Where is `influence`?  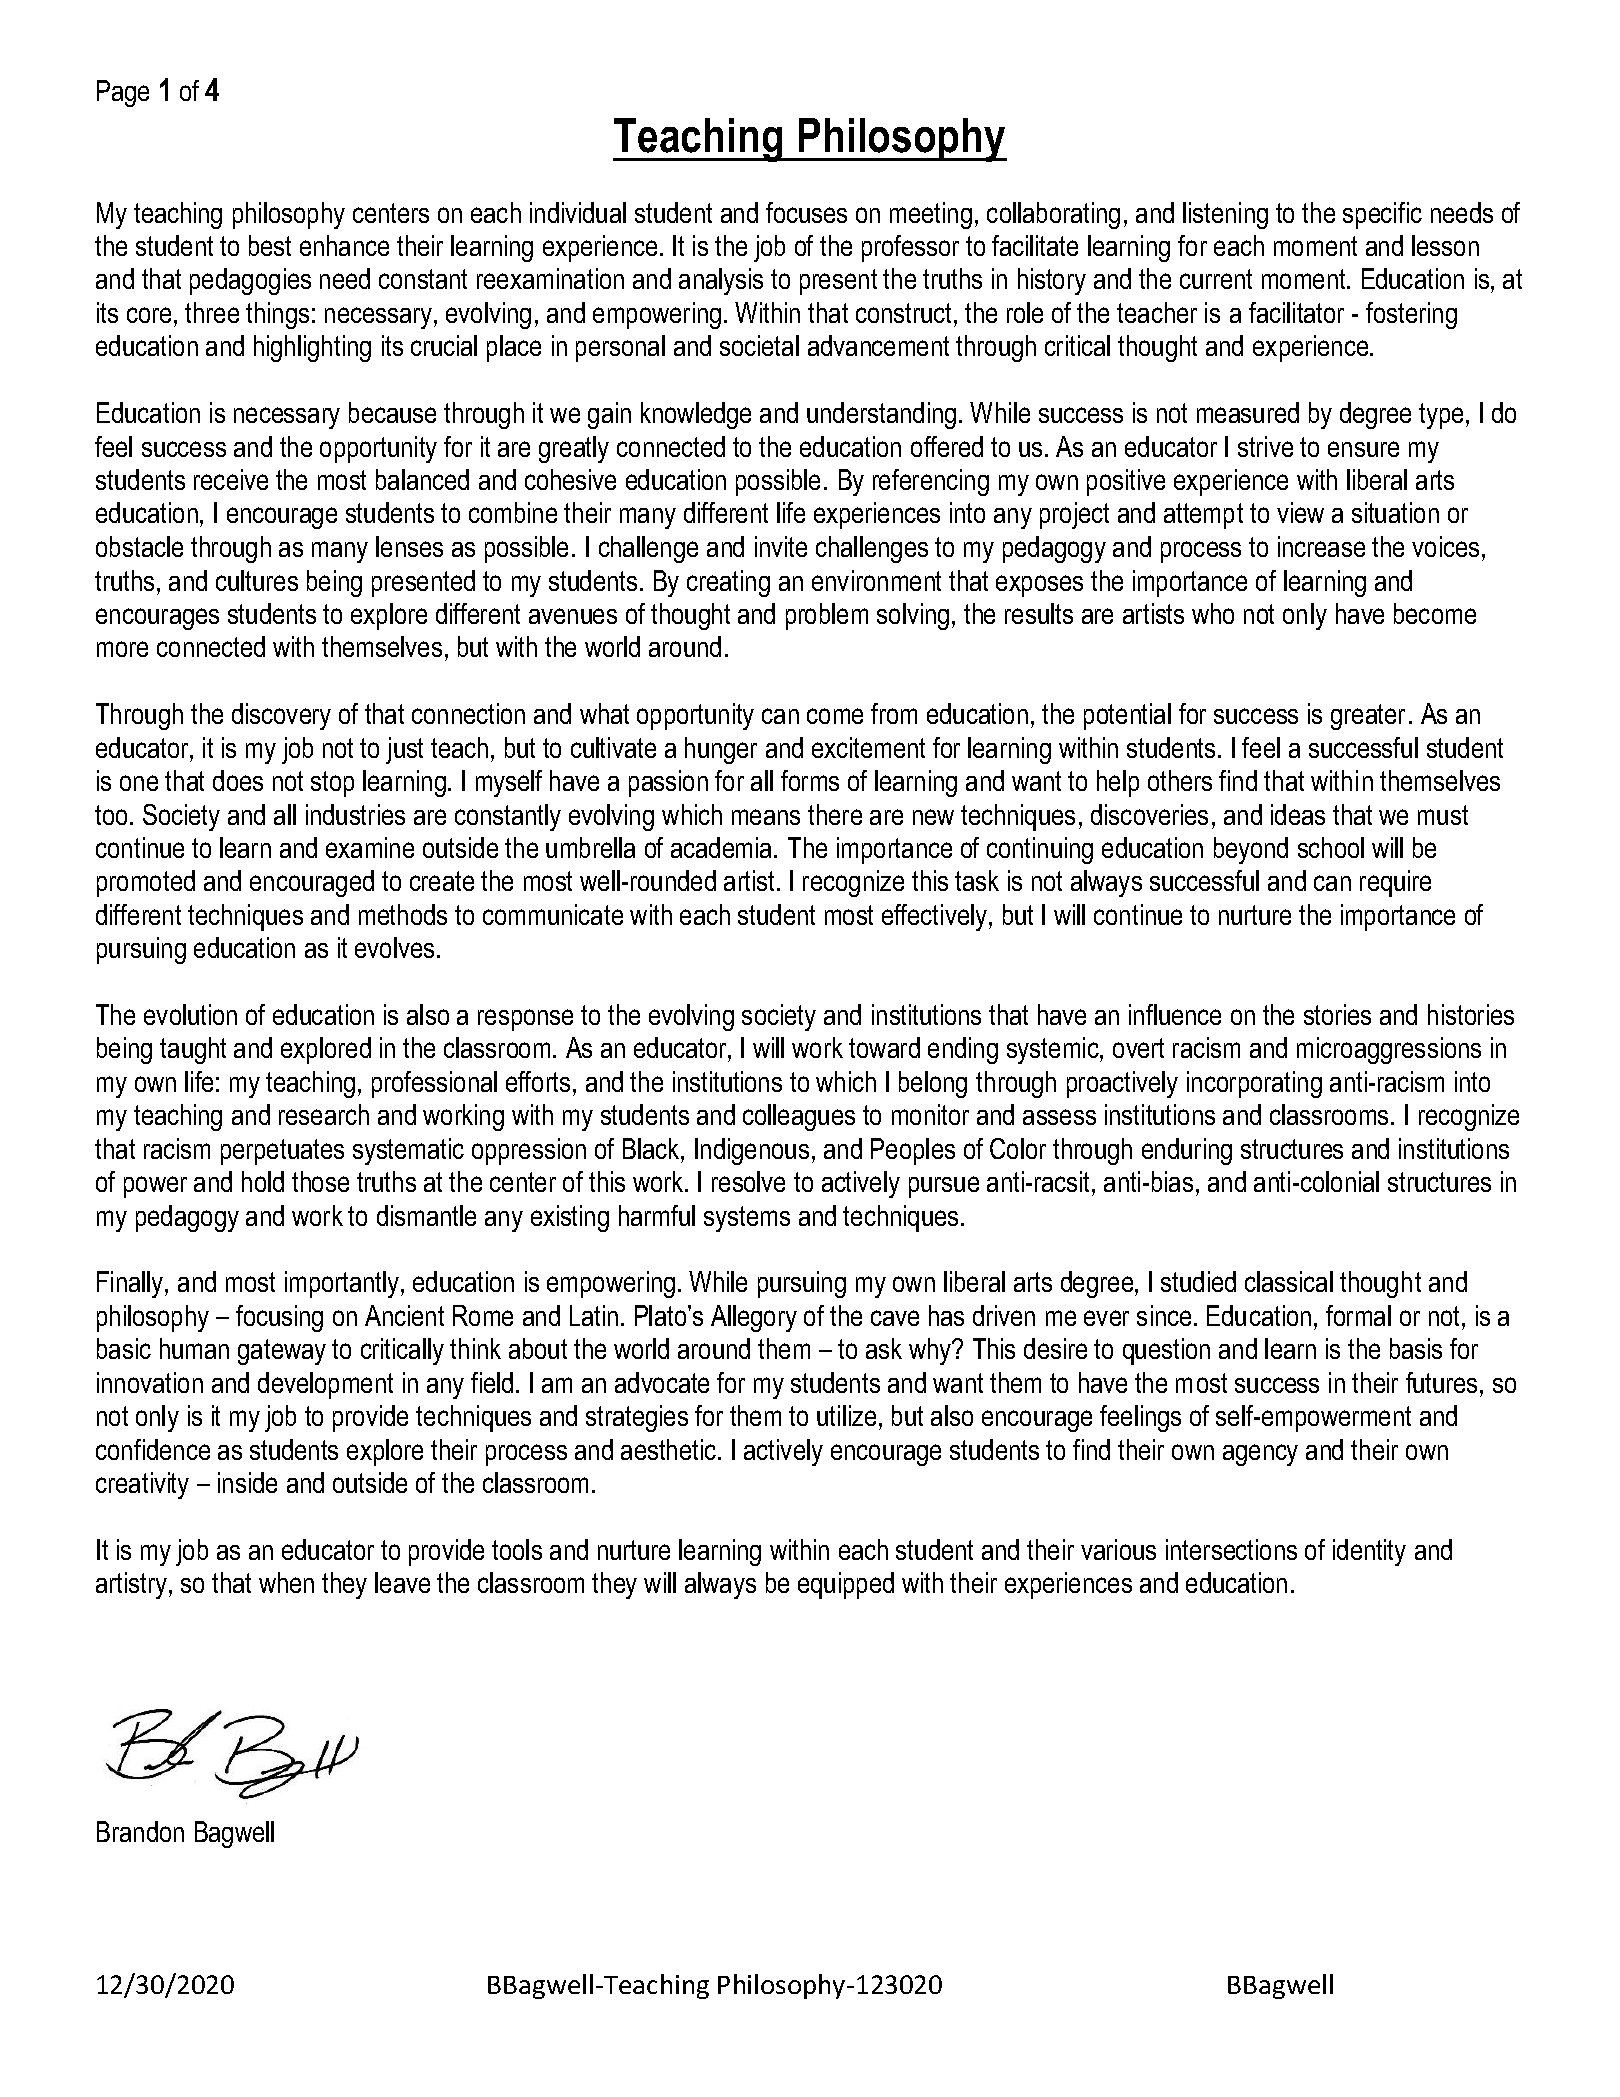
influence is located at coordinates (1175, 1014).
